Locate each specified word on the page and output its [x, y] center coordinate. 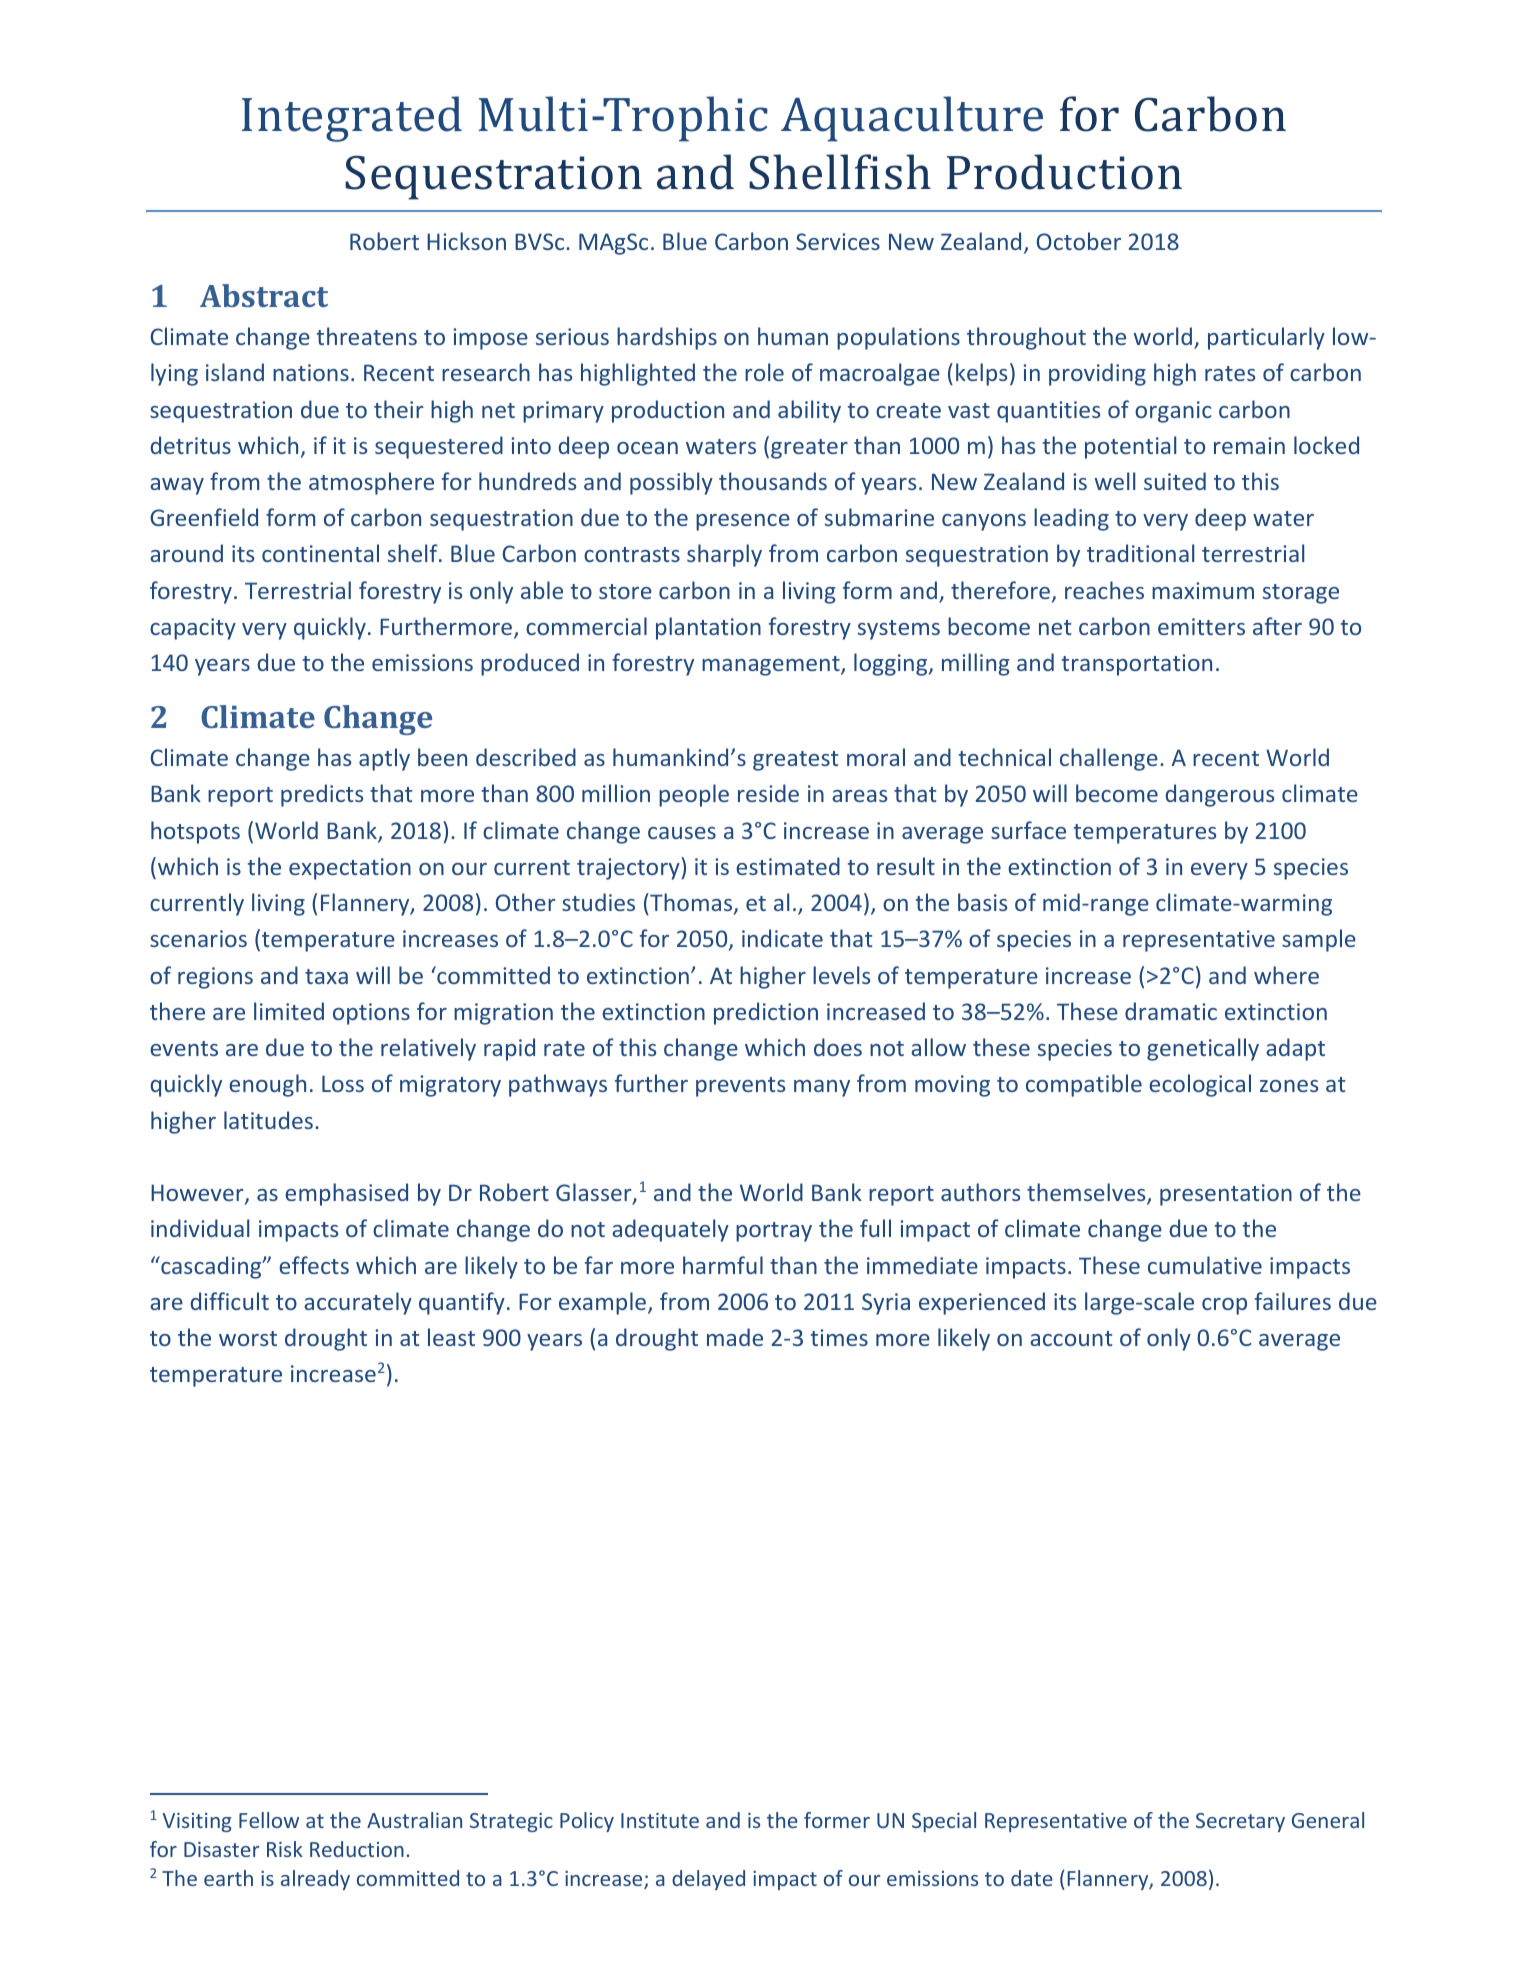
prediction [766, 1013]
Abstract [264, 295]
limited [289, 1011]
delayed [708, 1880]
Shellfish [840, 172]
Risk [285, 1849]
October [1079, 241]
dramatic [1171, 1011]
